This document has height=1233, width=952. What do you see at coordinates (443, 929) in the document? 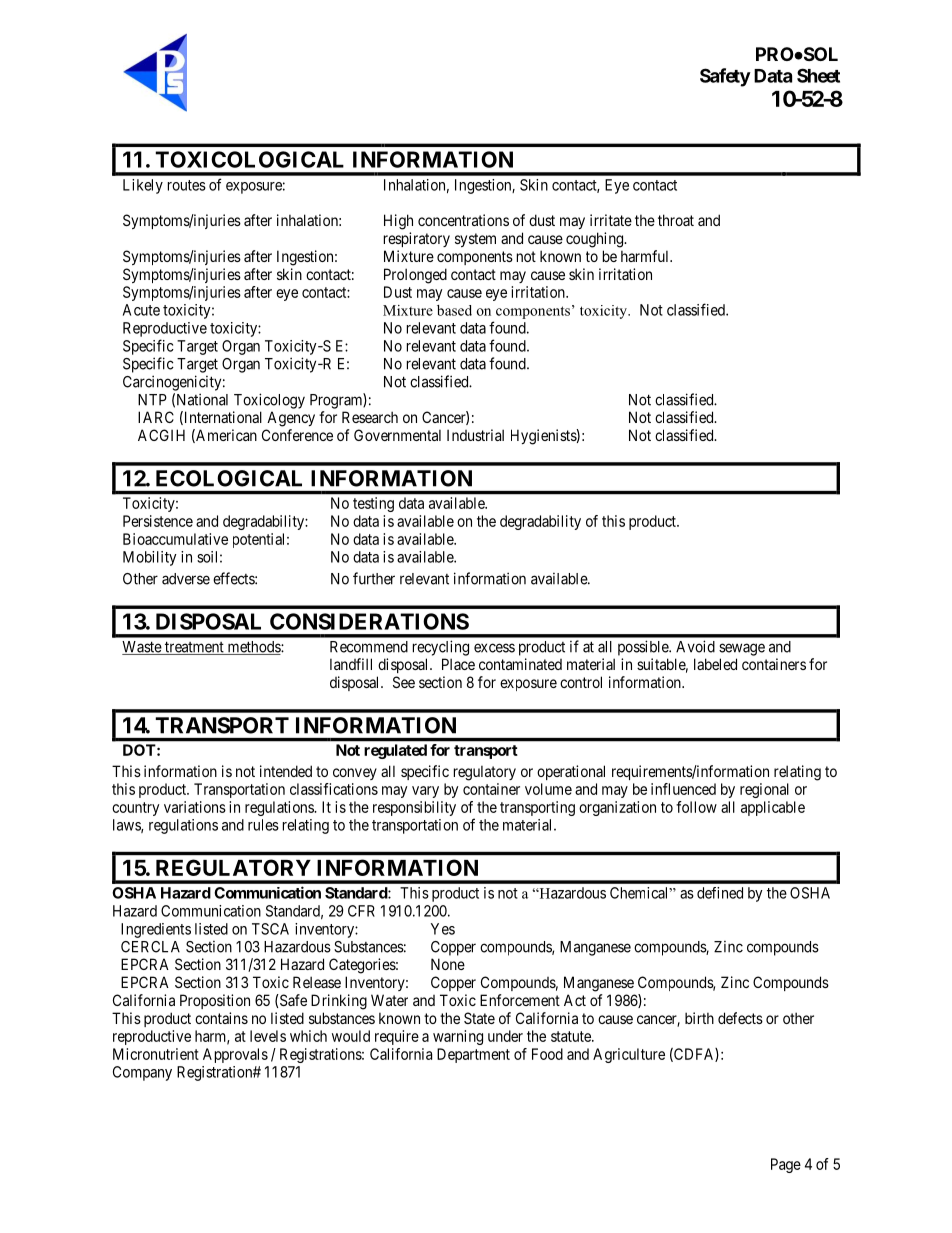
I see `Yes` at bounding box center [443, 929].
